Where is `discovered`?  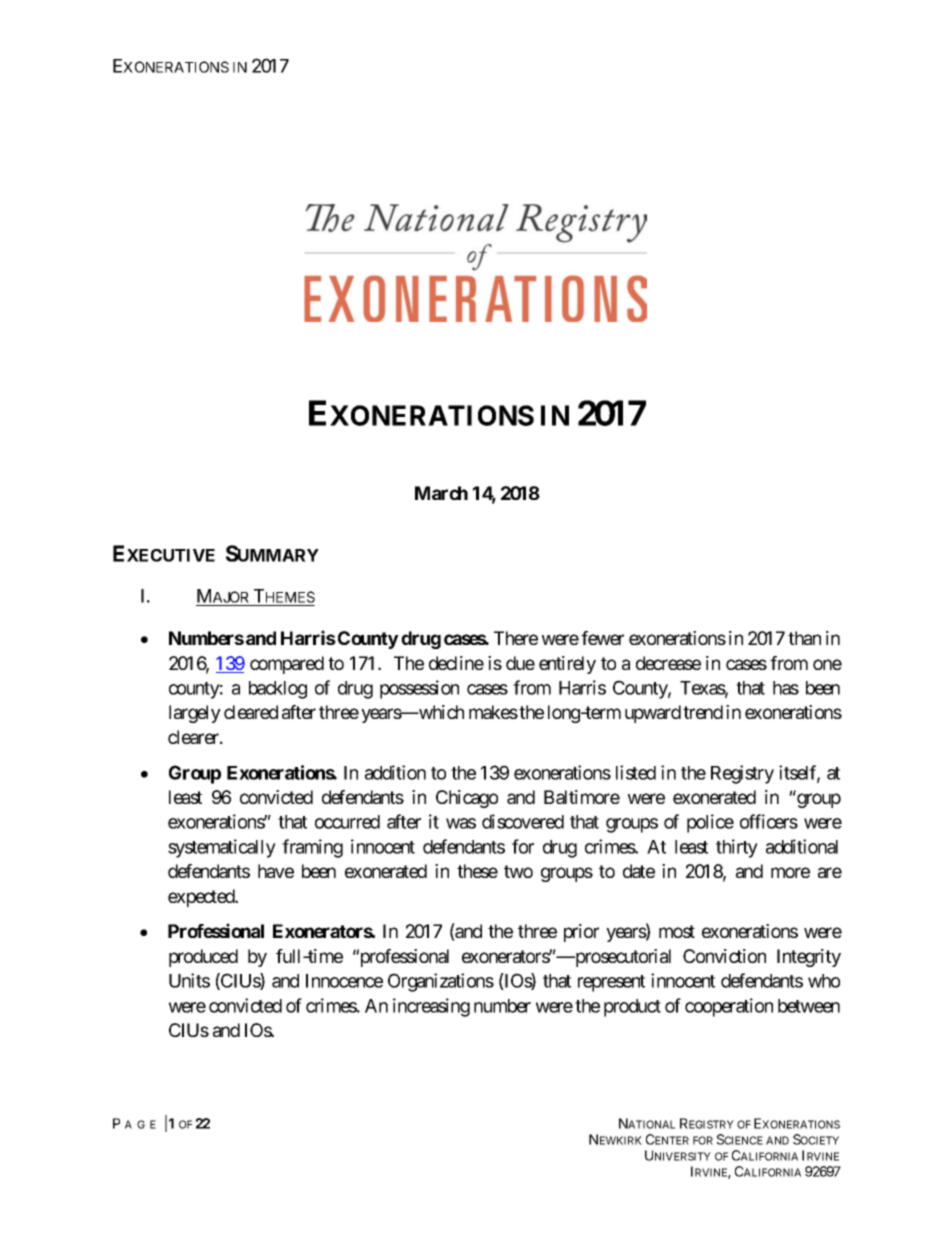 discovered is located at coordinates (523, 821).
